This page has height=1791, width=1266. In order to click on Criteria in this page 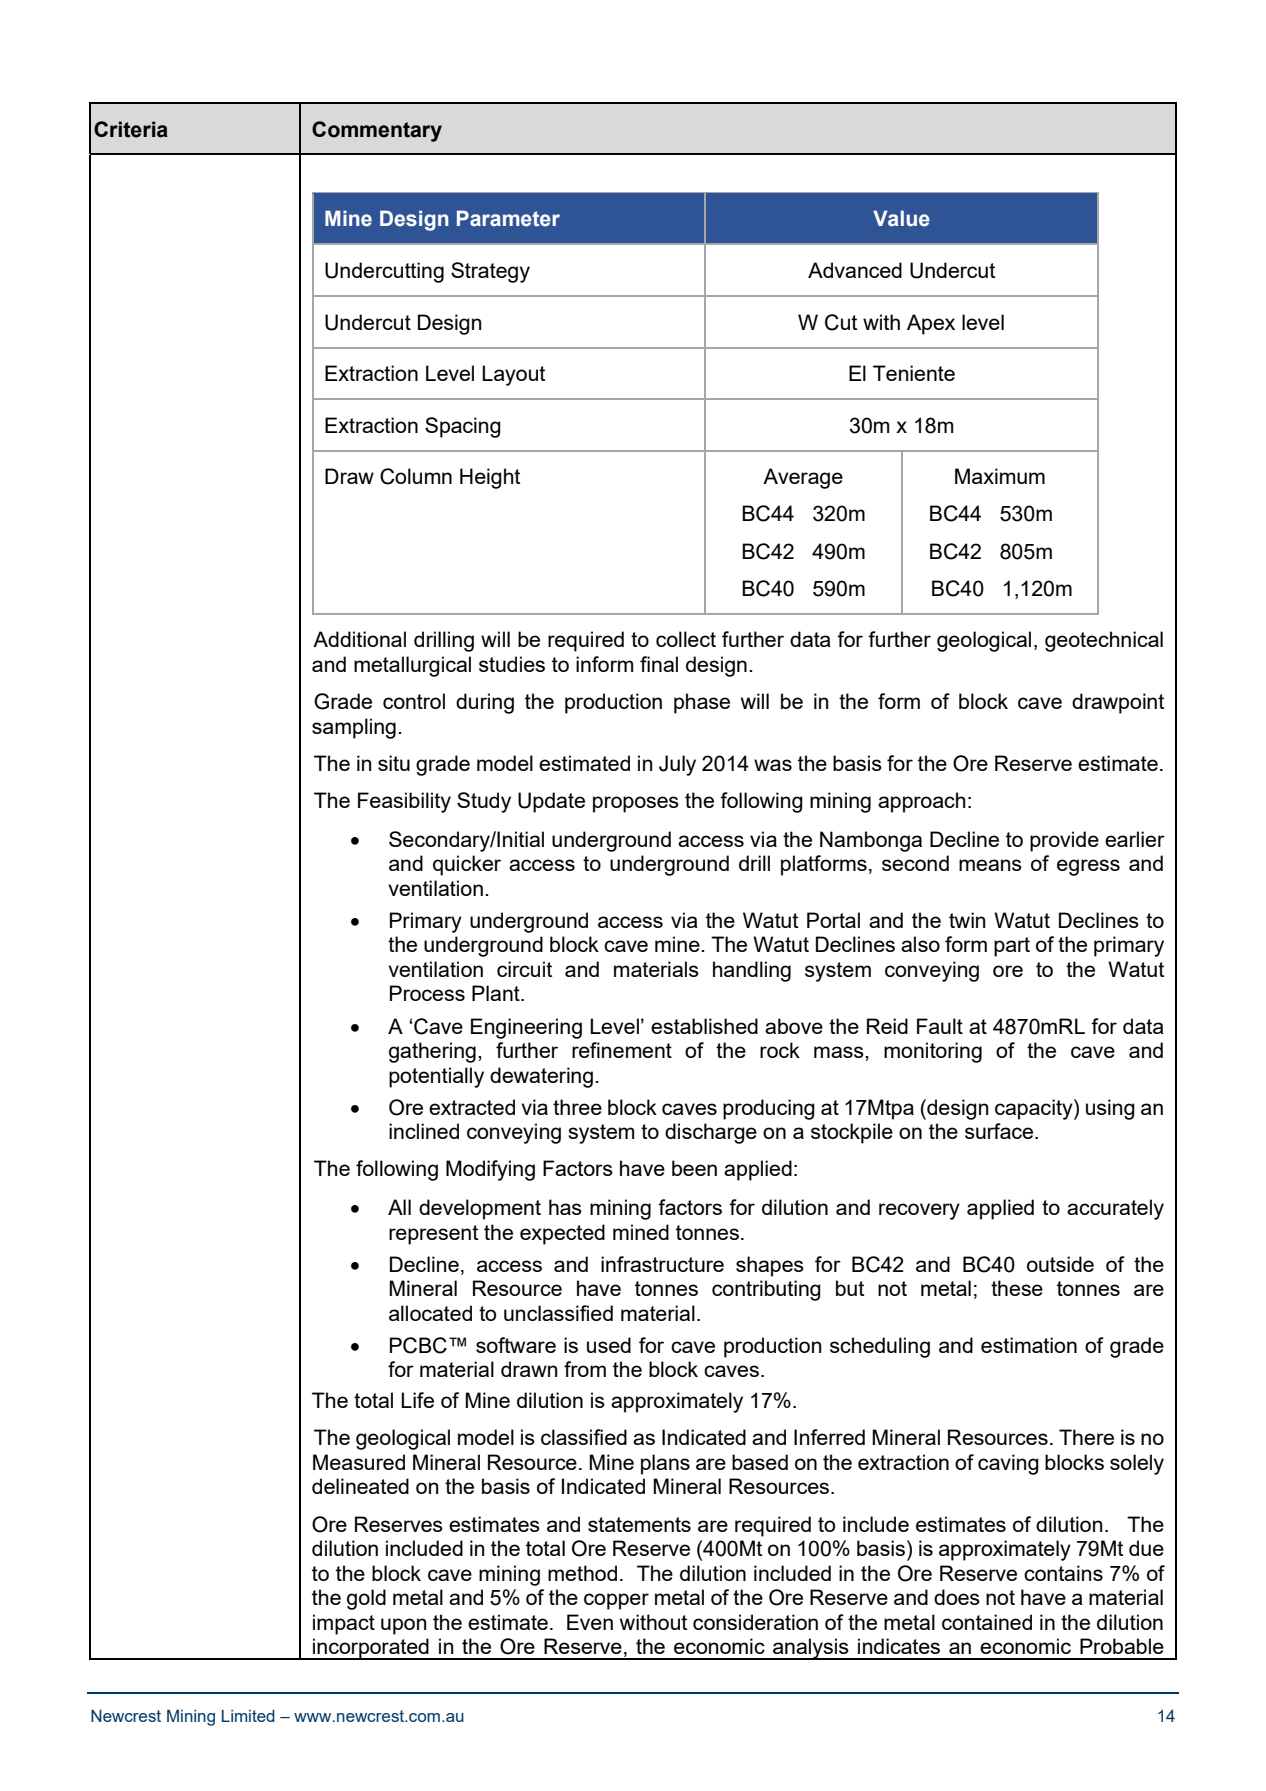, I will do `click(131, 129)`.
